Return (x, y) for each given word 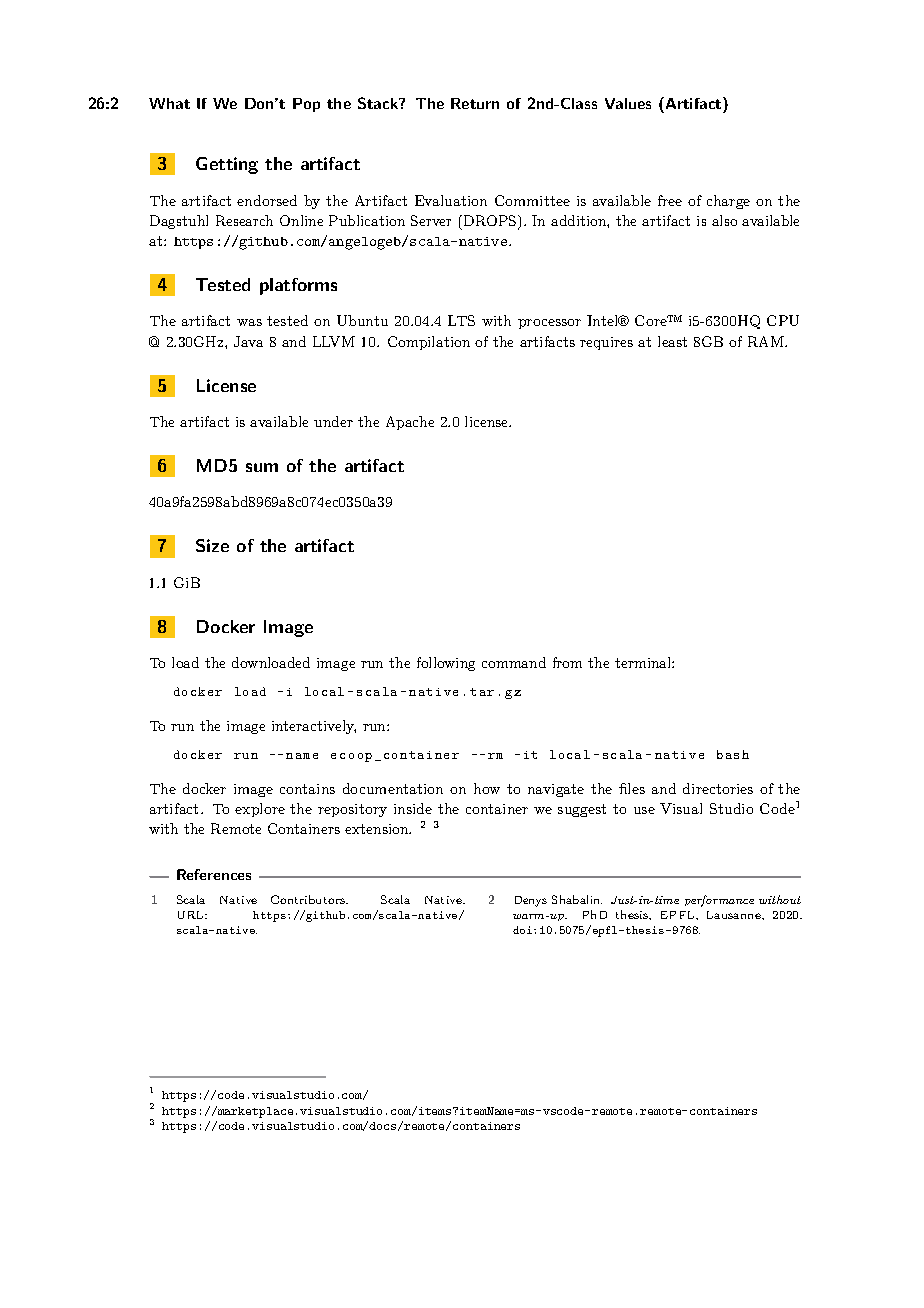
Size (212, 545)
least (672, 341)
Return (475, 103)
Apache (410, 423)
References (214, 874)
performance (719, 901)
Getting (227, 165)
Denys (531, 901)
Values (628, 103)
